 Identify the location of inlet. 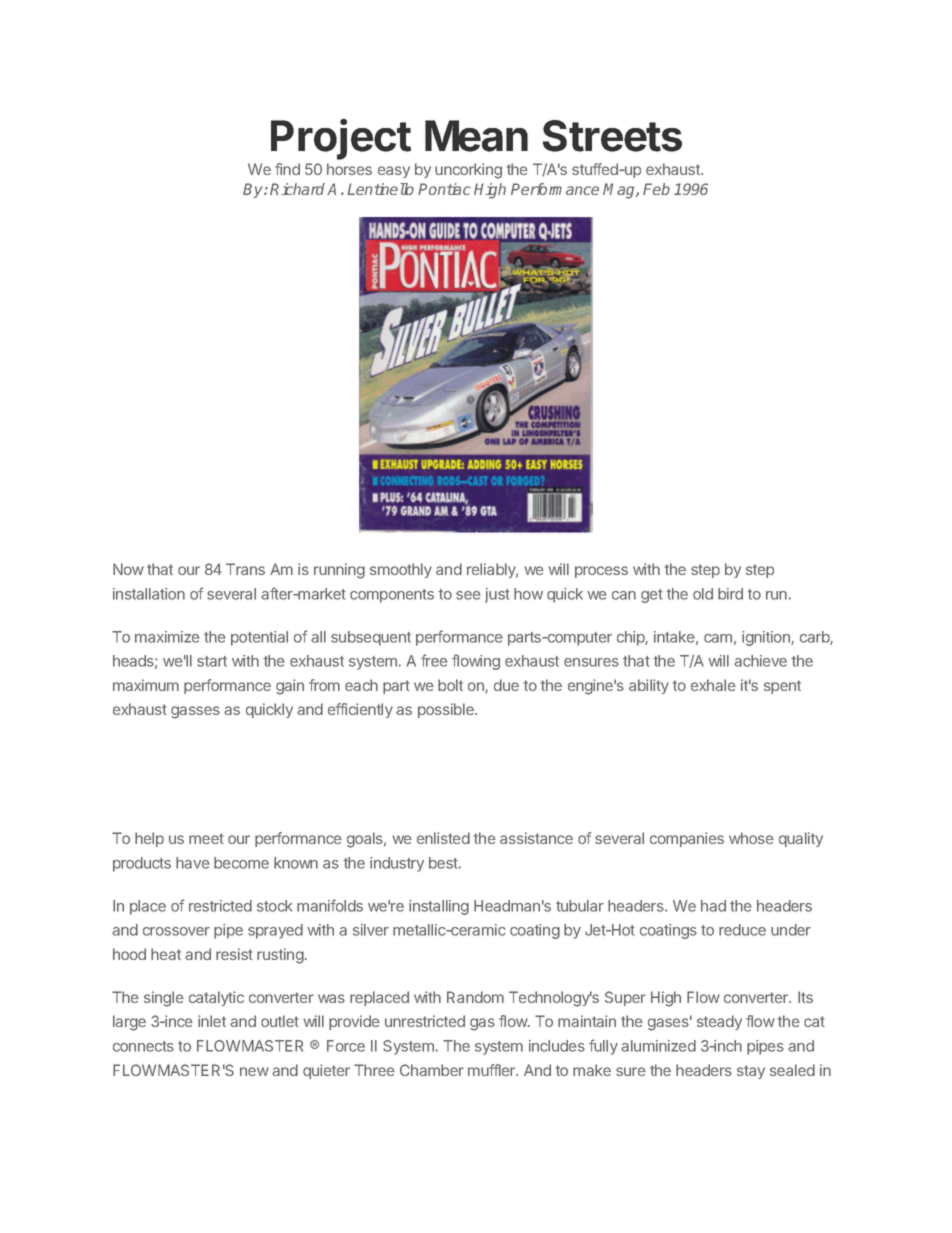
(212, 1021).
